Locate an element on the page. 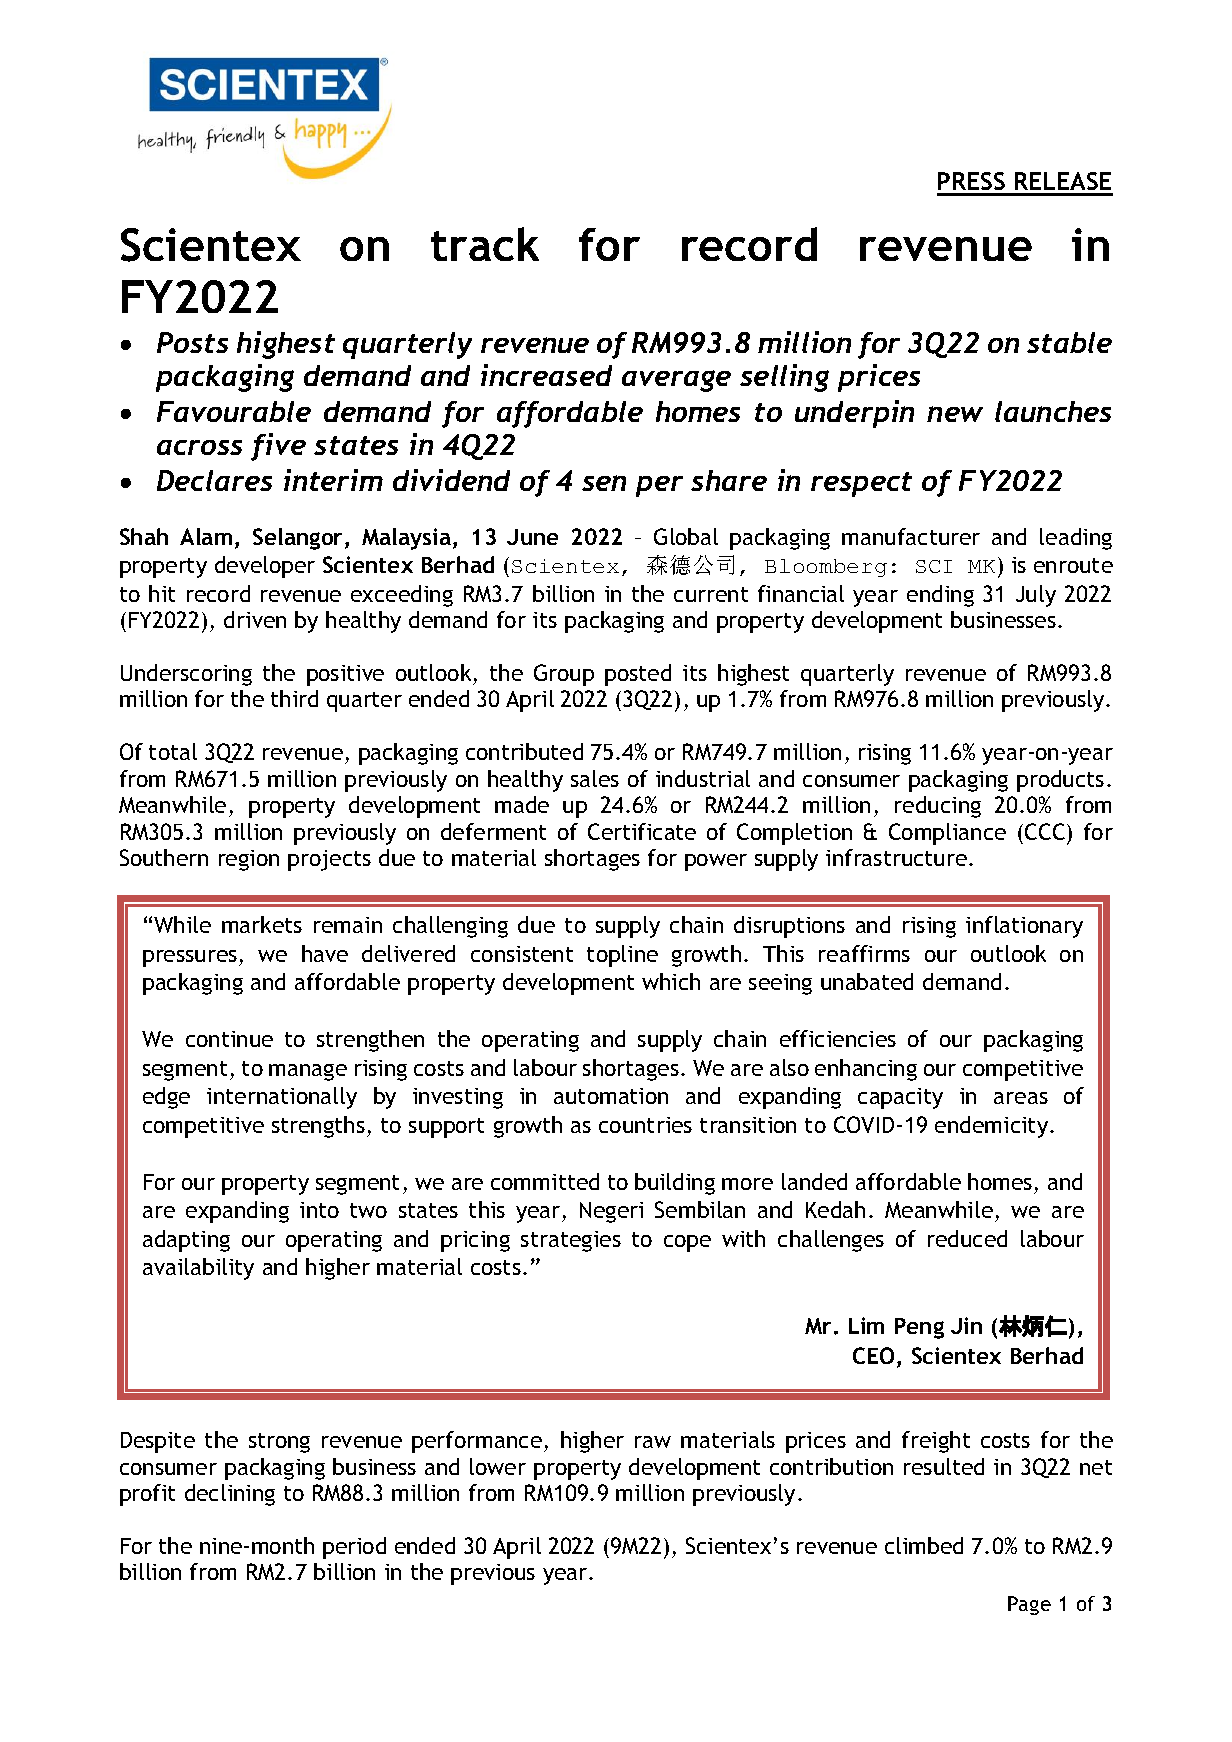  endemicity is located at coordinates (993, 1127).
